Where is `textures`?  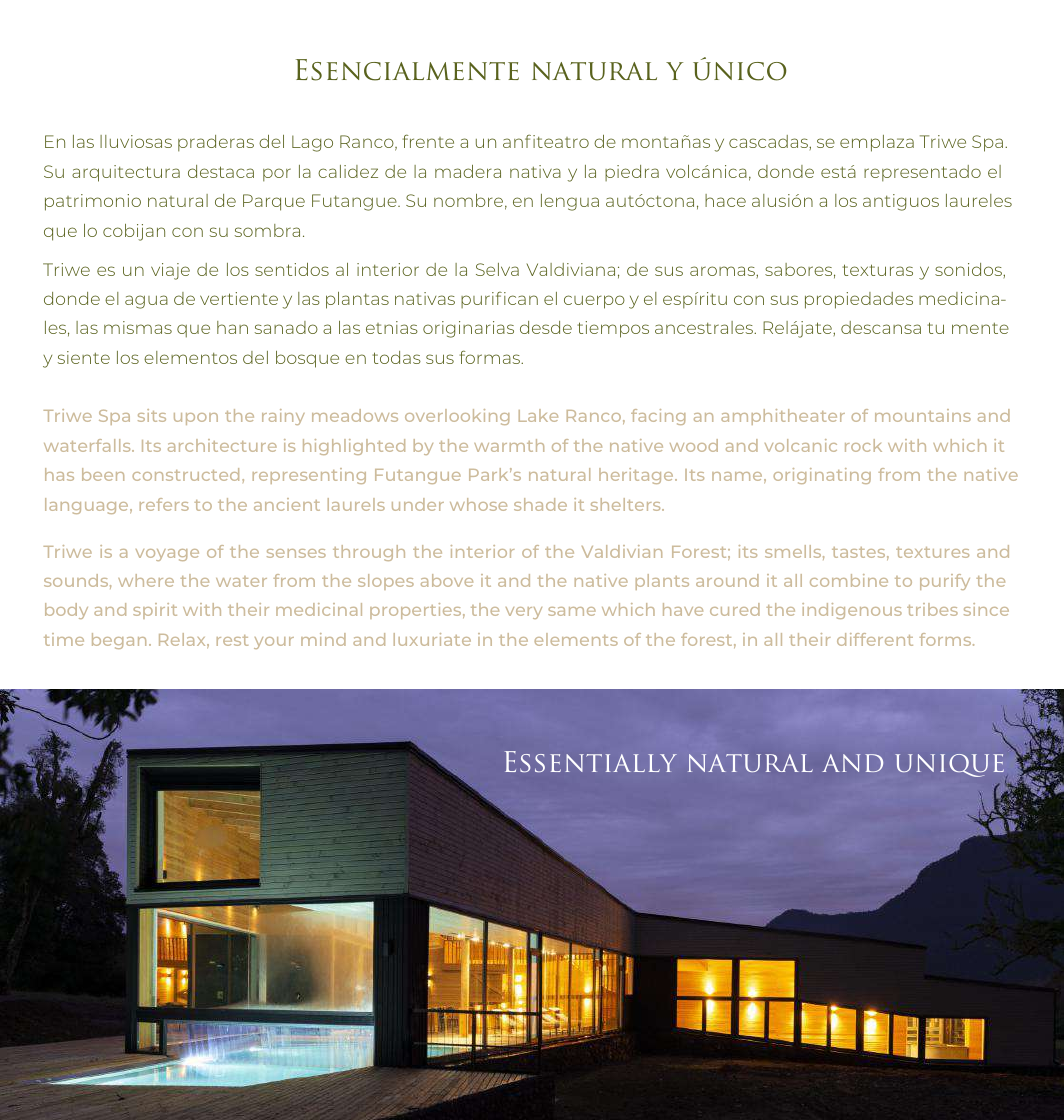
textures is located at coordinates (932, 552).
